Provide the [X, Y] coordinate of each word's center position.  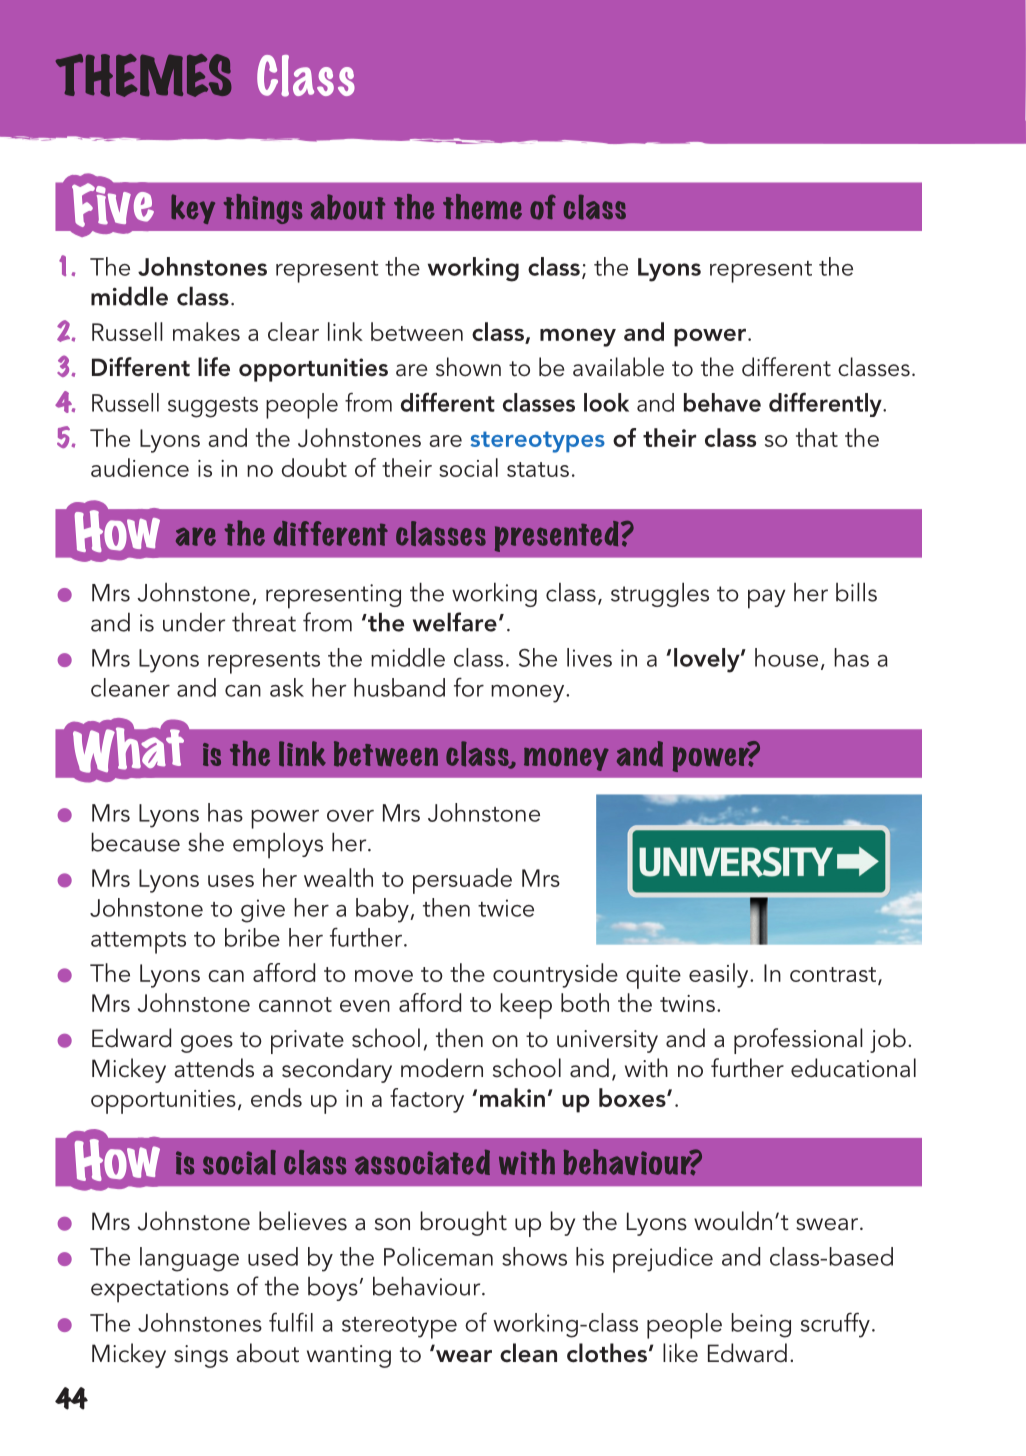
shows [534, 1256]
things [263, 209]
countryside [555, 975]
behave [722, 402]
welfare [455, 622]
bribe [252, 937]
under [194, 622]
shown [468, 367]
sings [201, 1356]
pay [766, 599]
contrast [834, 976]
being [761, 1325]
